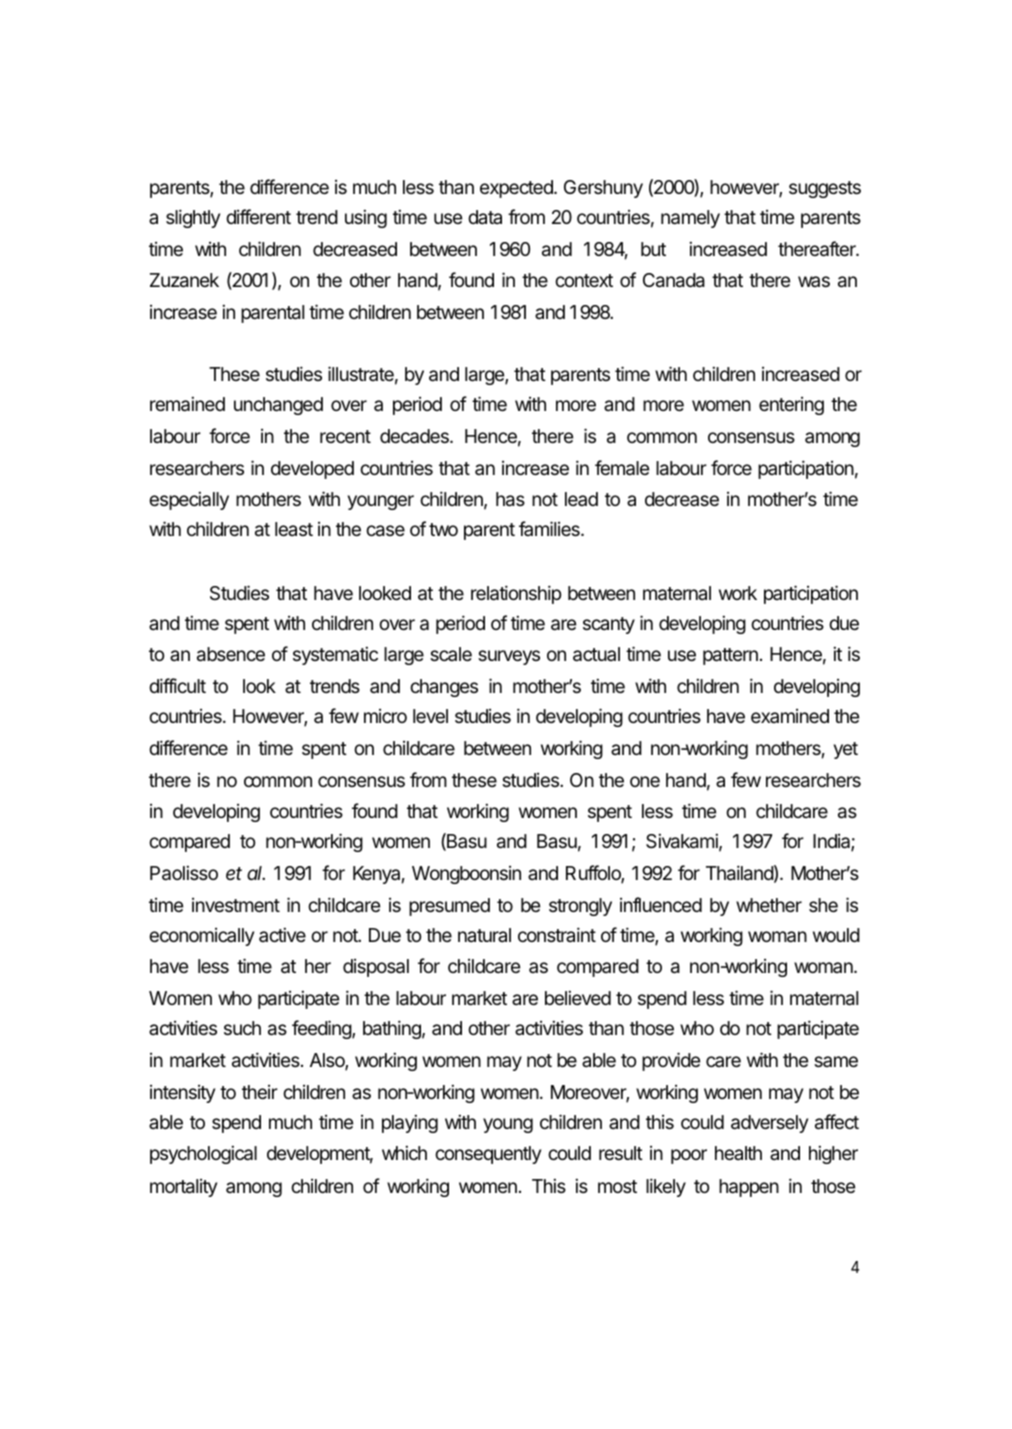  Describe the element at coordinates (550, 528) in the screenshot. I see `families` at that location.
